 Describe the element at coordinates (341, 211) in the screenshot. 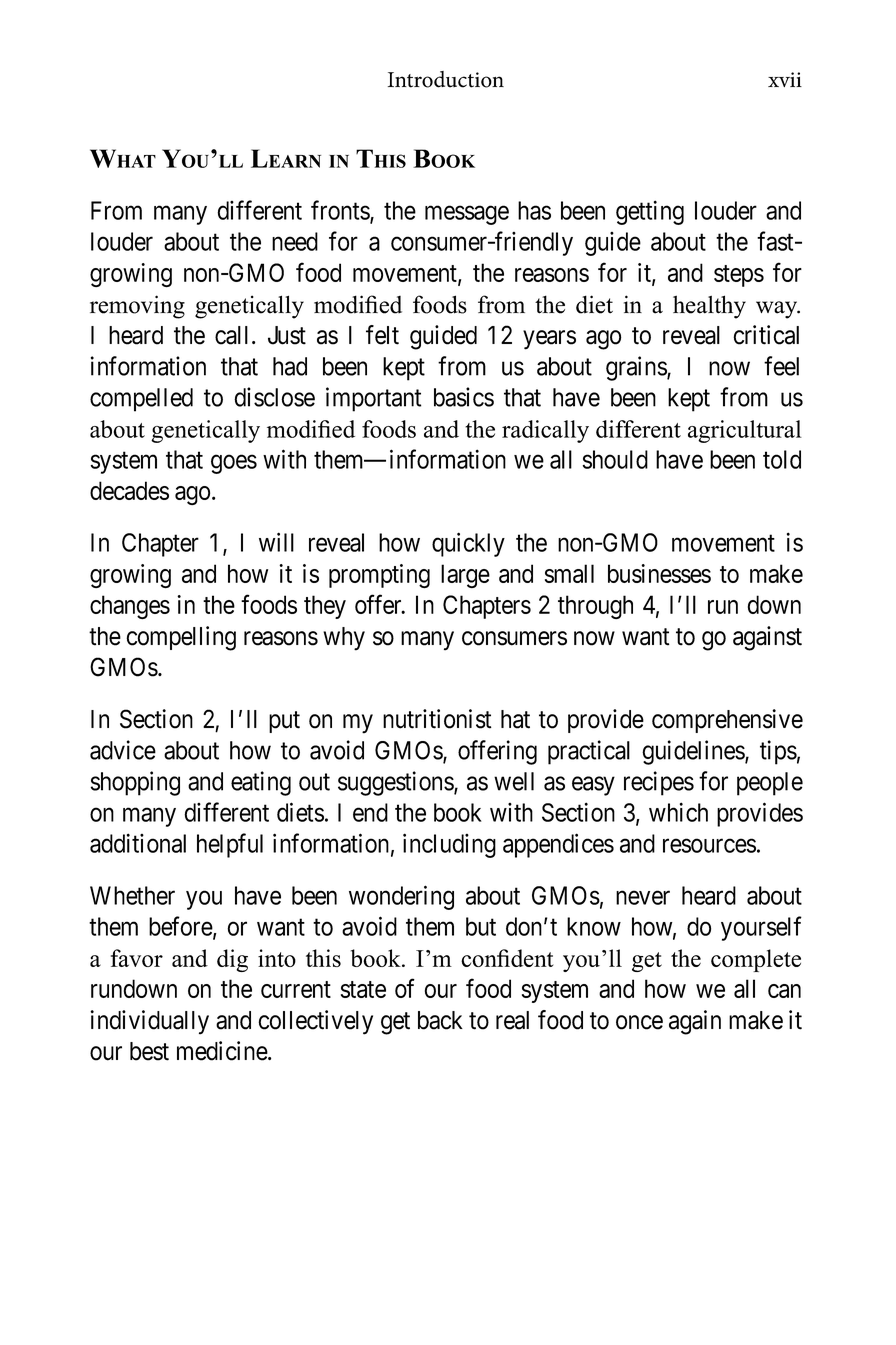

I see `fronts` at that location.
